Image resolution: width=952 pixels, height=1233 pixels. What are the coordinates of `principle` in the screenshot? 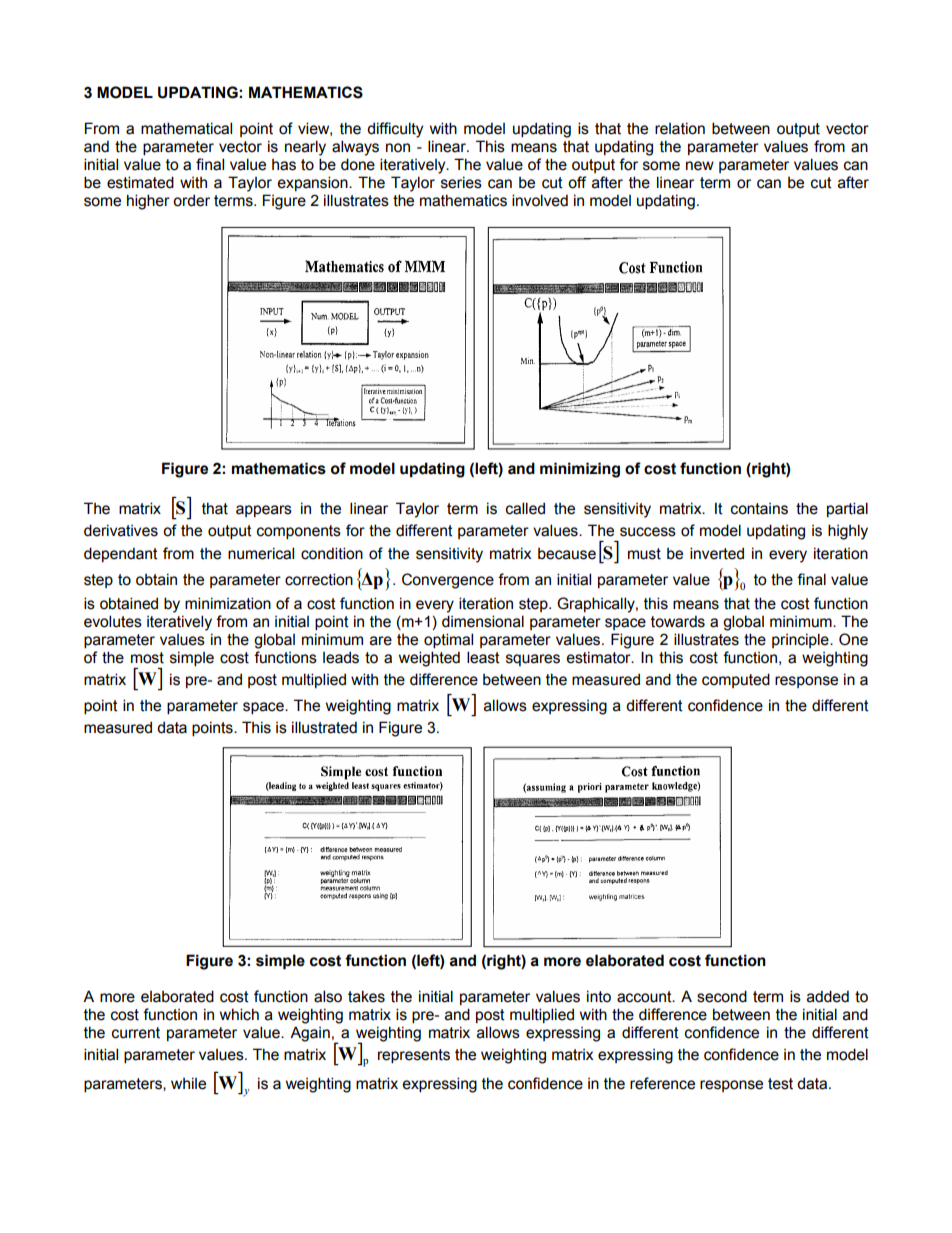 It's located at (801, 640).
